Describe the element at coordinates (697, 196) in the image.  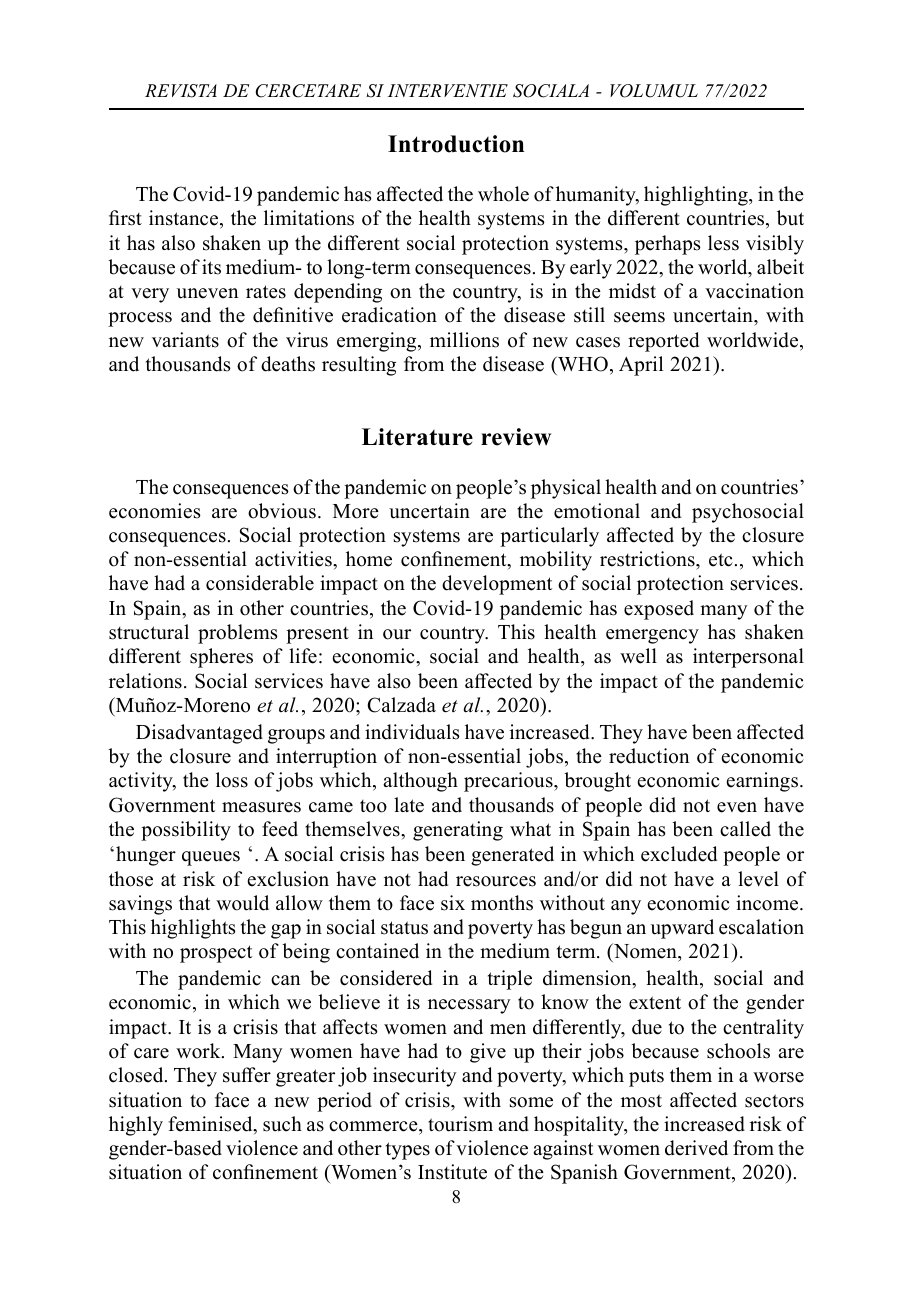
I see `highlighting` at that location.
